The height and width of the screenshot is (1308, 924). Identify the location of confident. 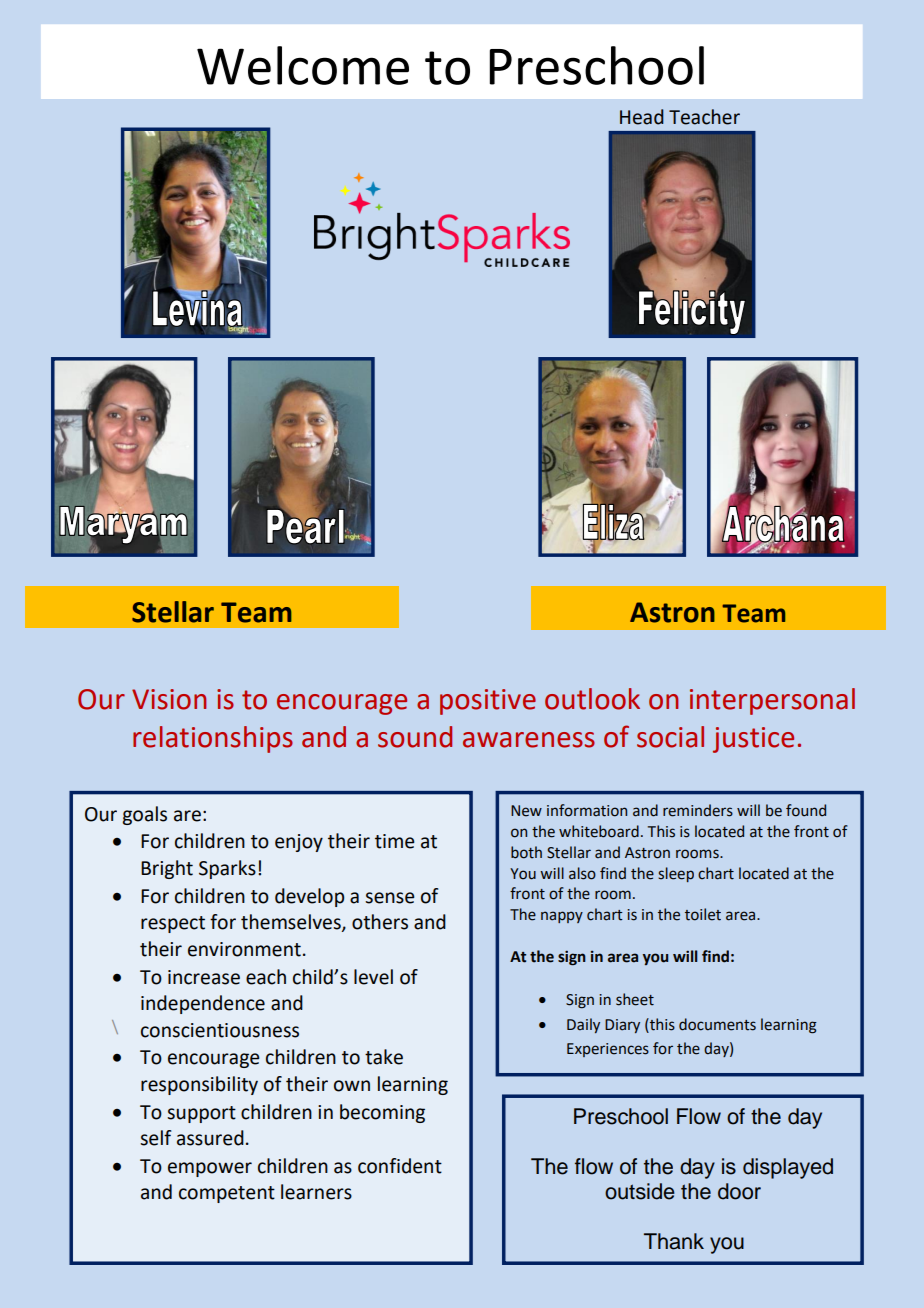
(400, 1166).
